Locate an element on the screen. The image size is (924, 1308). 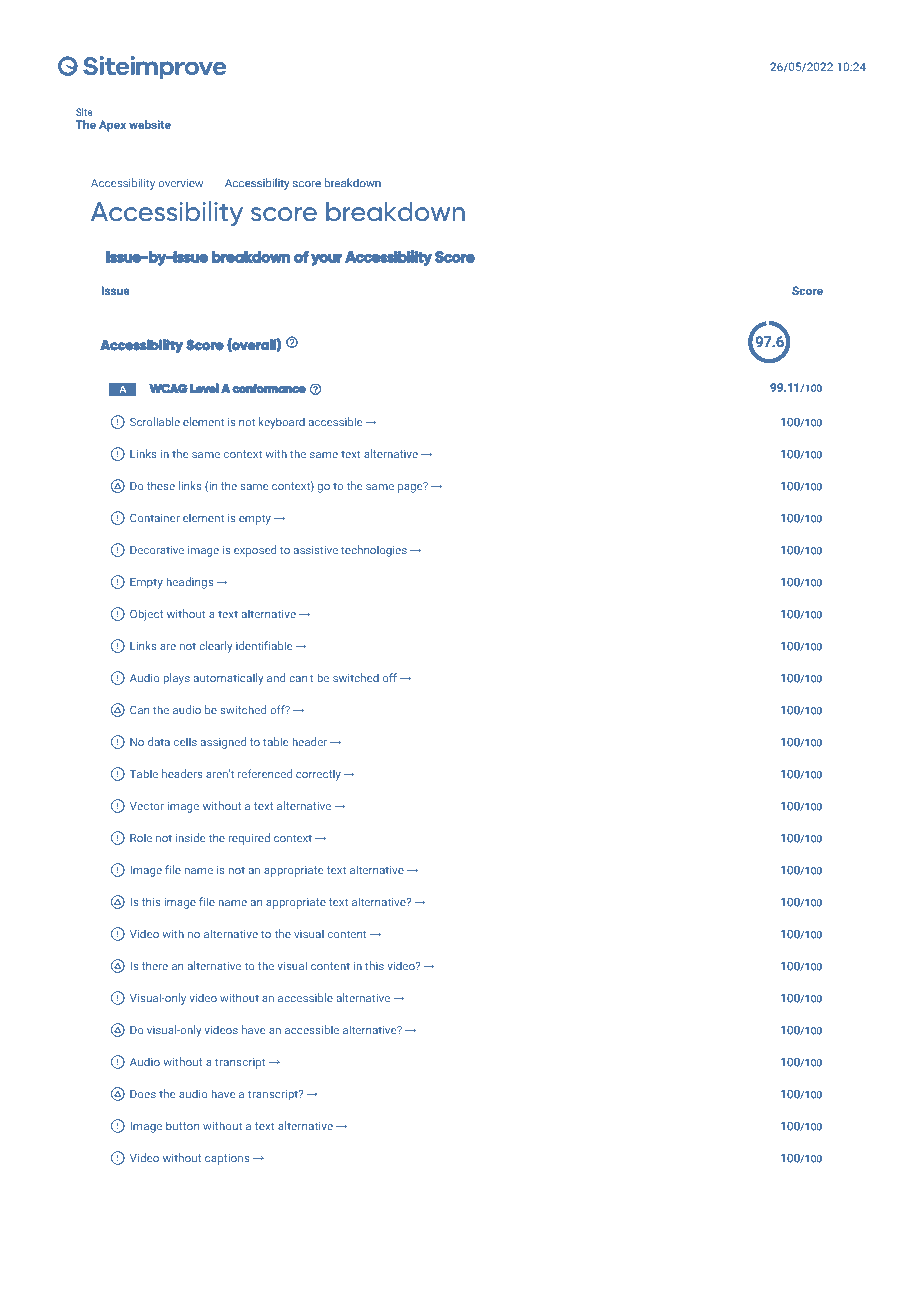
captions is located at coordinates (227, 1159).
